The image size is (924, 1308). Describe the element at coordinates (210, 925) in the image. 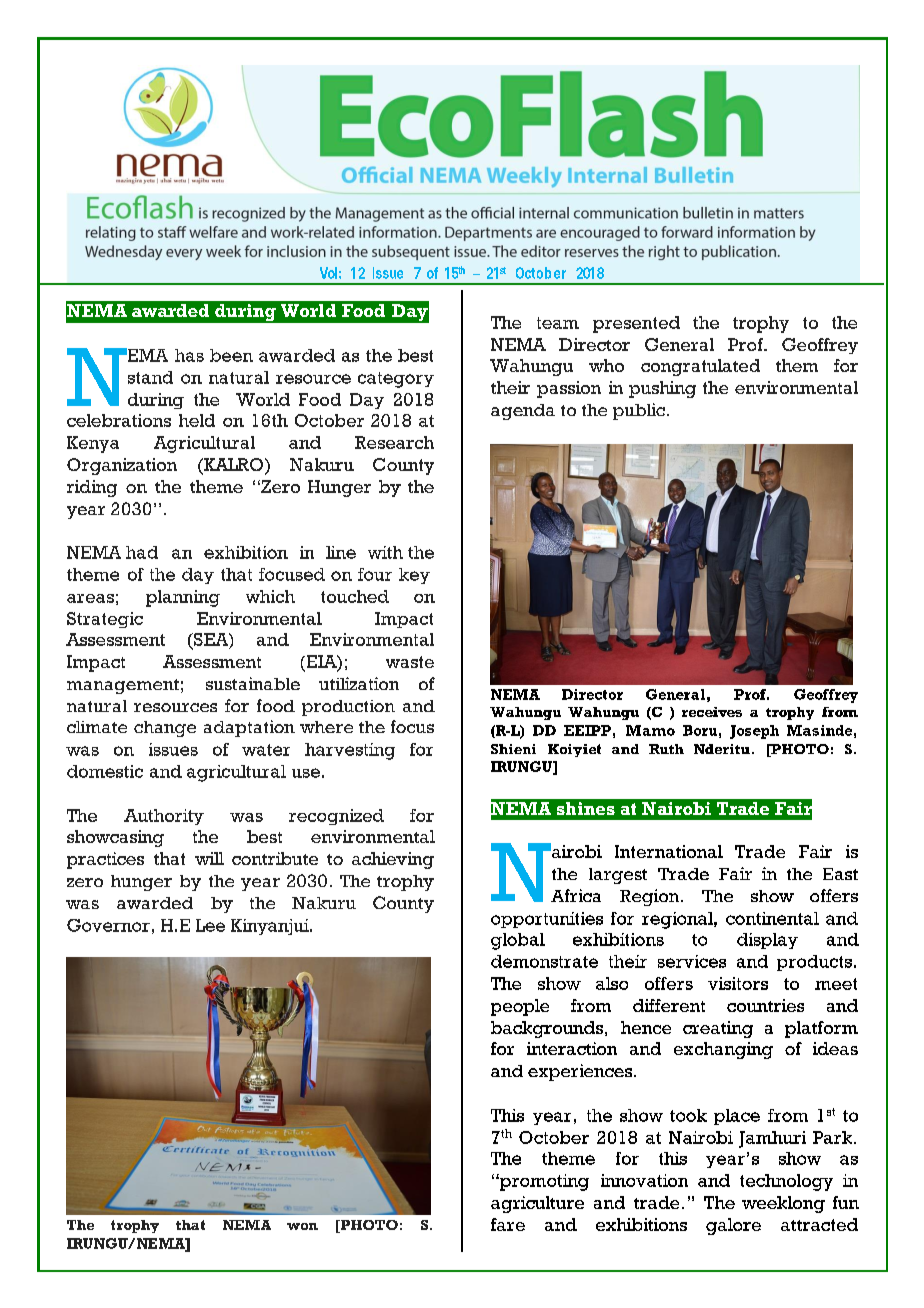

I see `Lee` at that location.
